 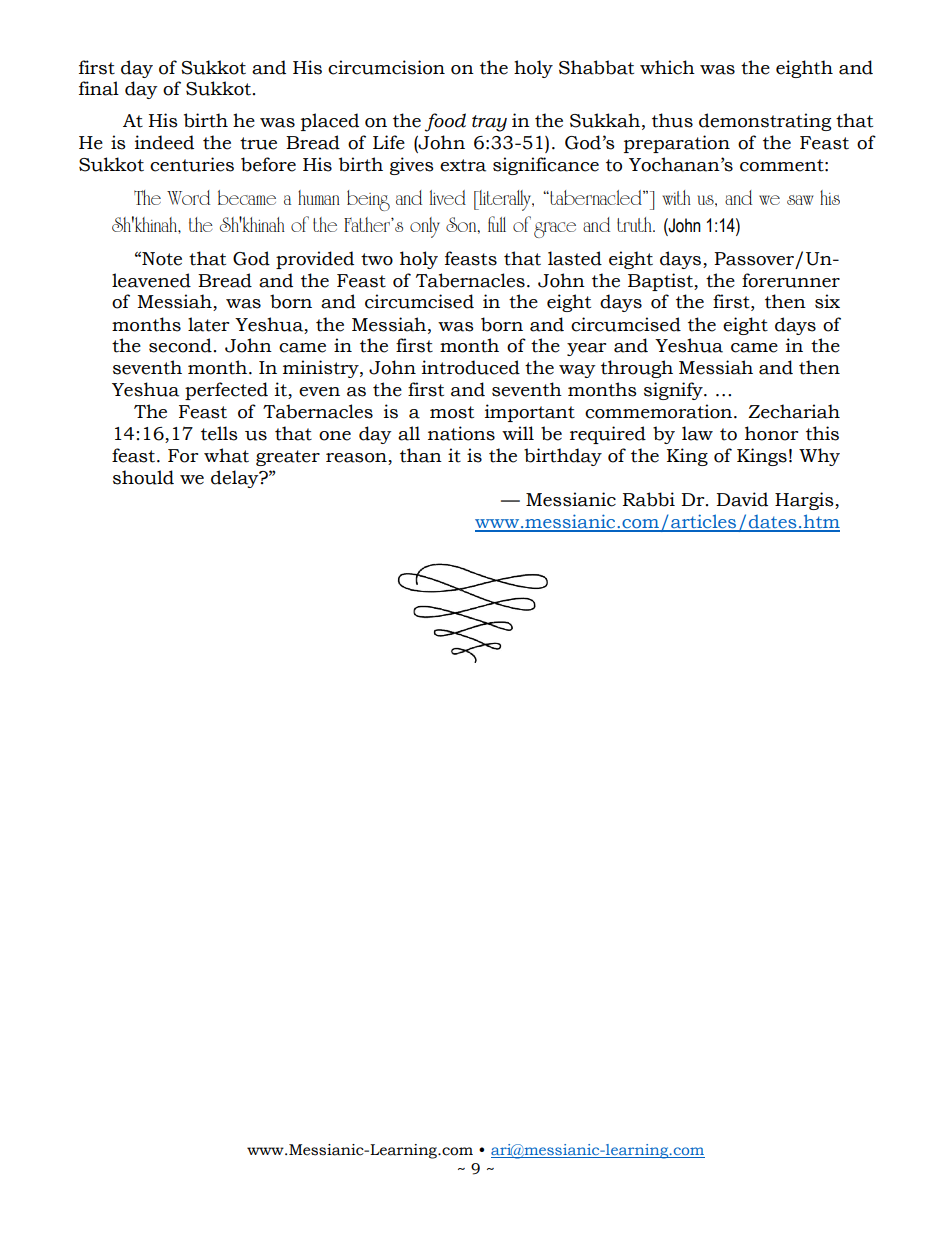 I want to click on extra, so click(x=463, y=165).
